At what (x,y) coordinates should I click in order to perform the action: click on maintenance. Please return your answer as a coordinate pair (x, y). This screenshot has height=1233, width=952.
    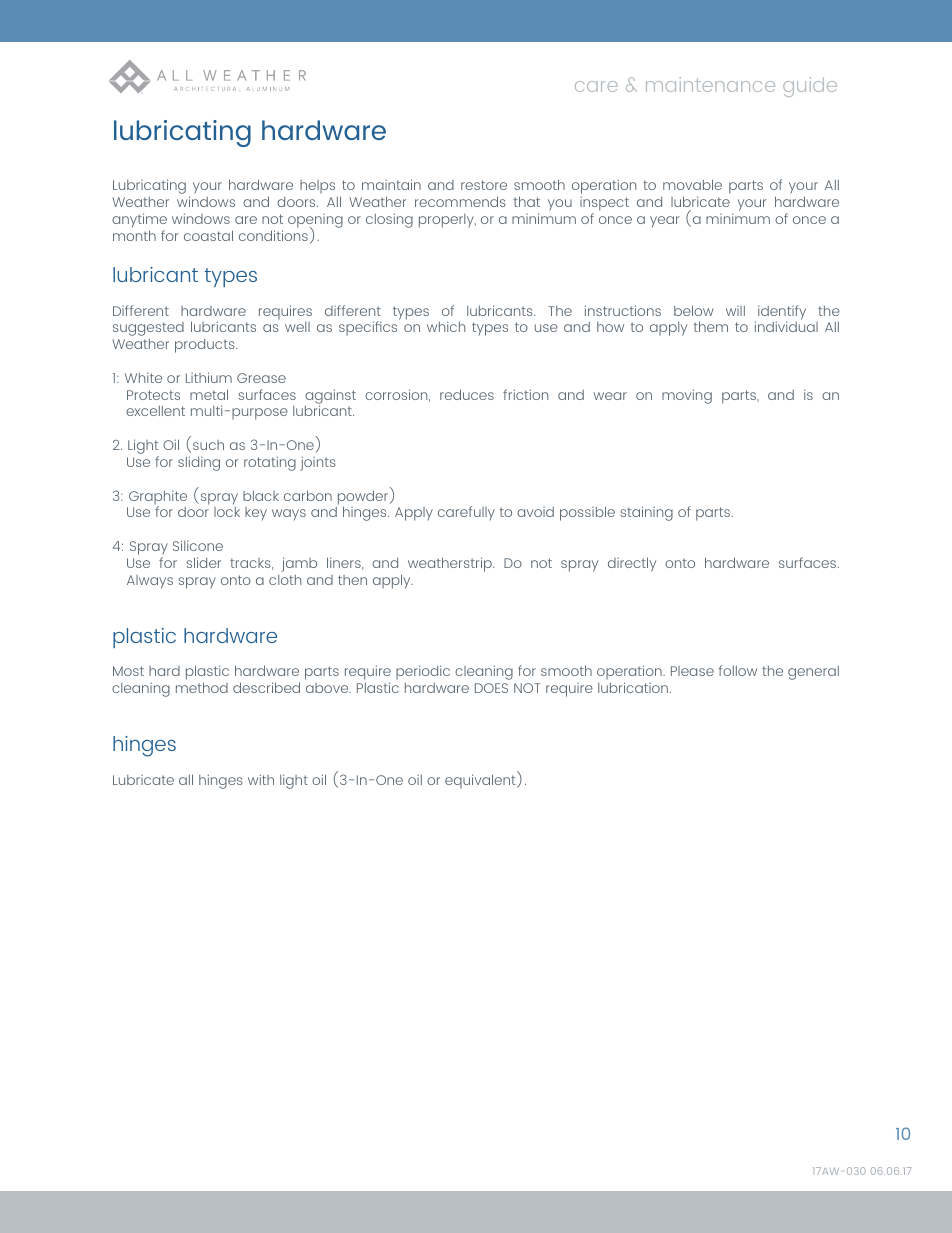
    Looking at the image, I should click on (710, 84).
